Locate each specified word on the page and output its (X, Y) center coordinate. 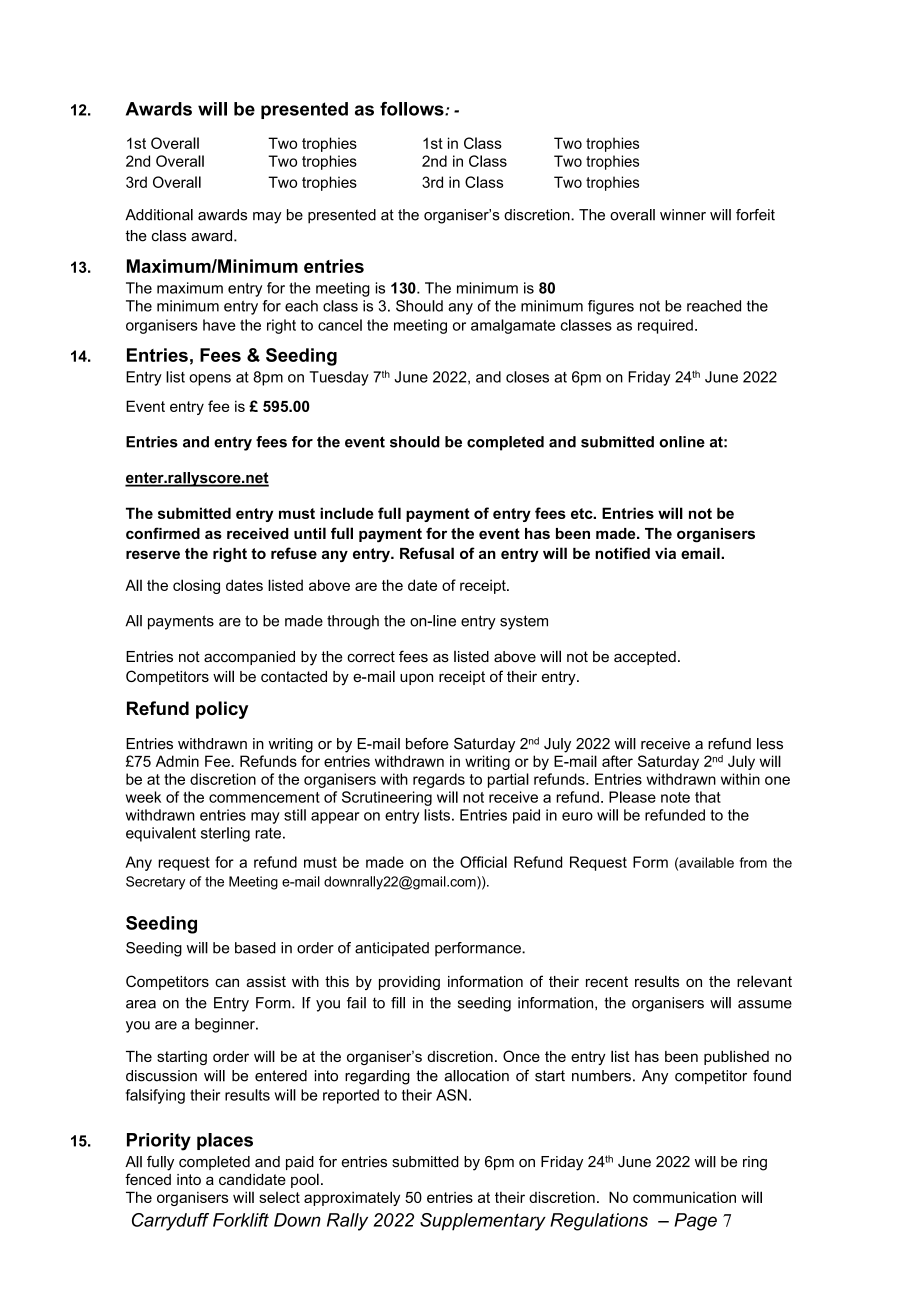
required (665, 326)
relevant (764, 981)
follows (413, 109)
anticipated (392, 949)
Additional (159, 215)
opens (210, 380)
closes (527, 377)
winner (683, 215)
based (255, 948)
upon (416, 679)
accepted (645, 658)
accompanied (249, 658)
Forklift (241, 1220)
